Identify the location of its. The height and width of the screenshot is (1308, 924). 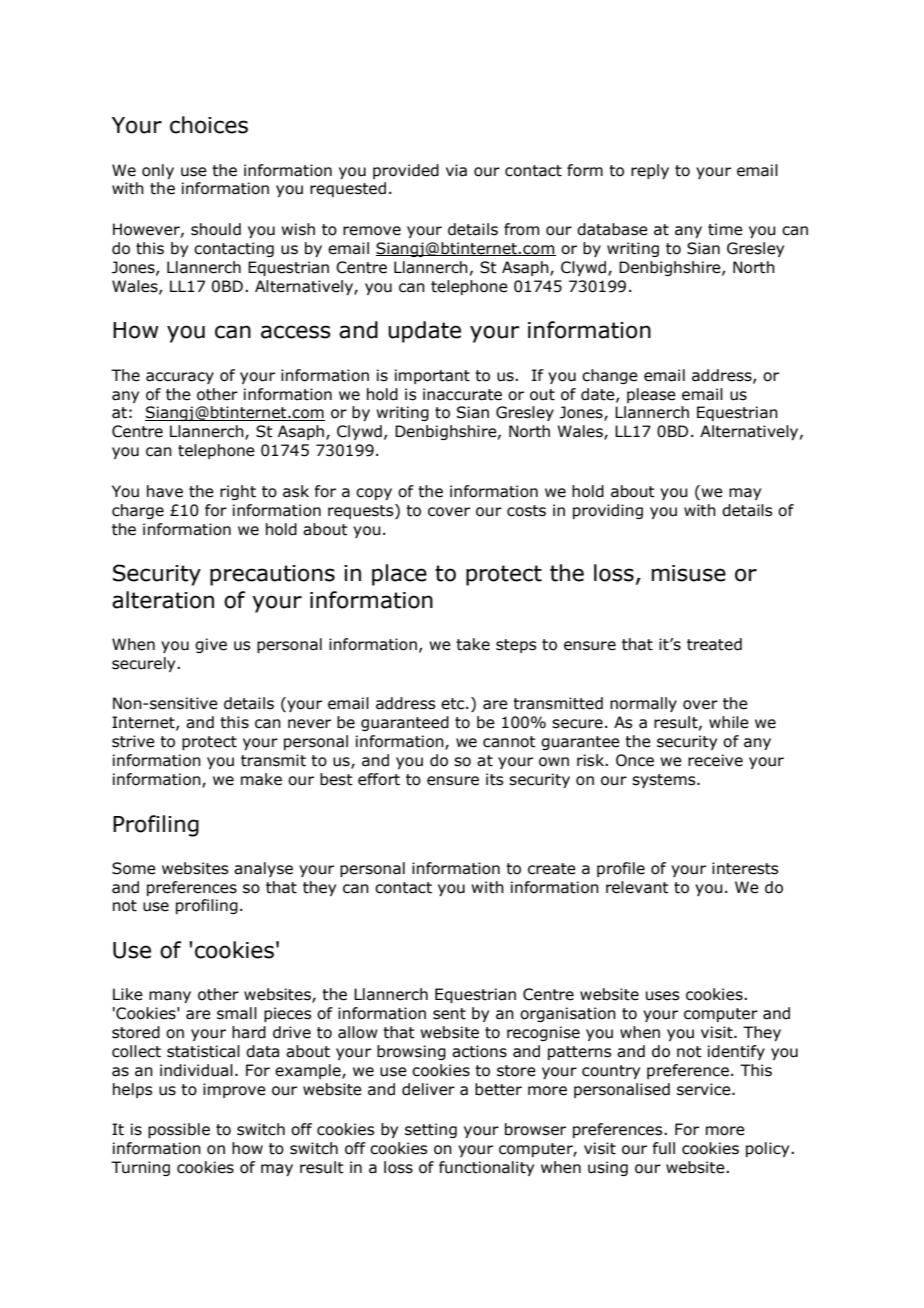
(494, 779).
